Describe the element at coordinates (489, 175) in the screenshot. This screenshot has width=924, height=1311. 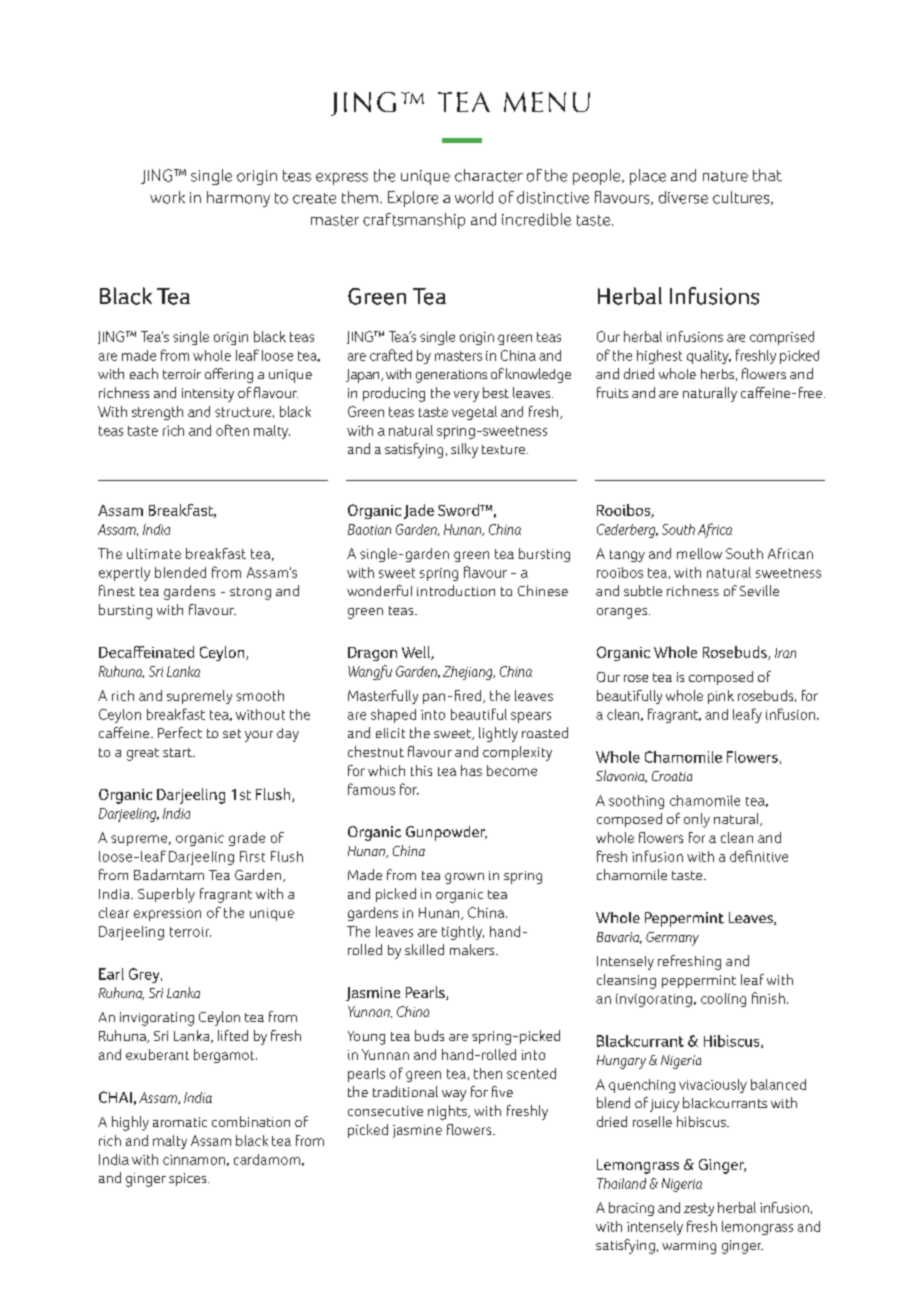
I see `character` at that location.
